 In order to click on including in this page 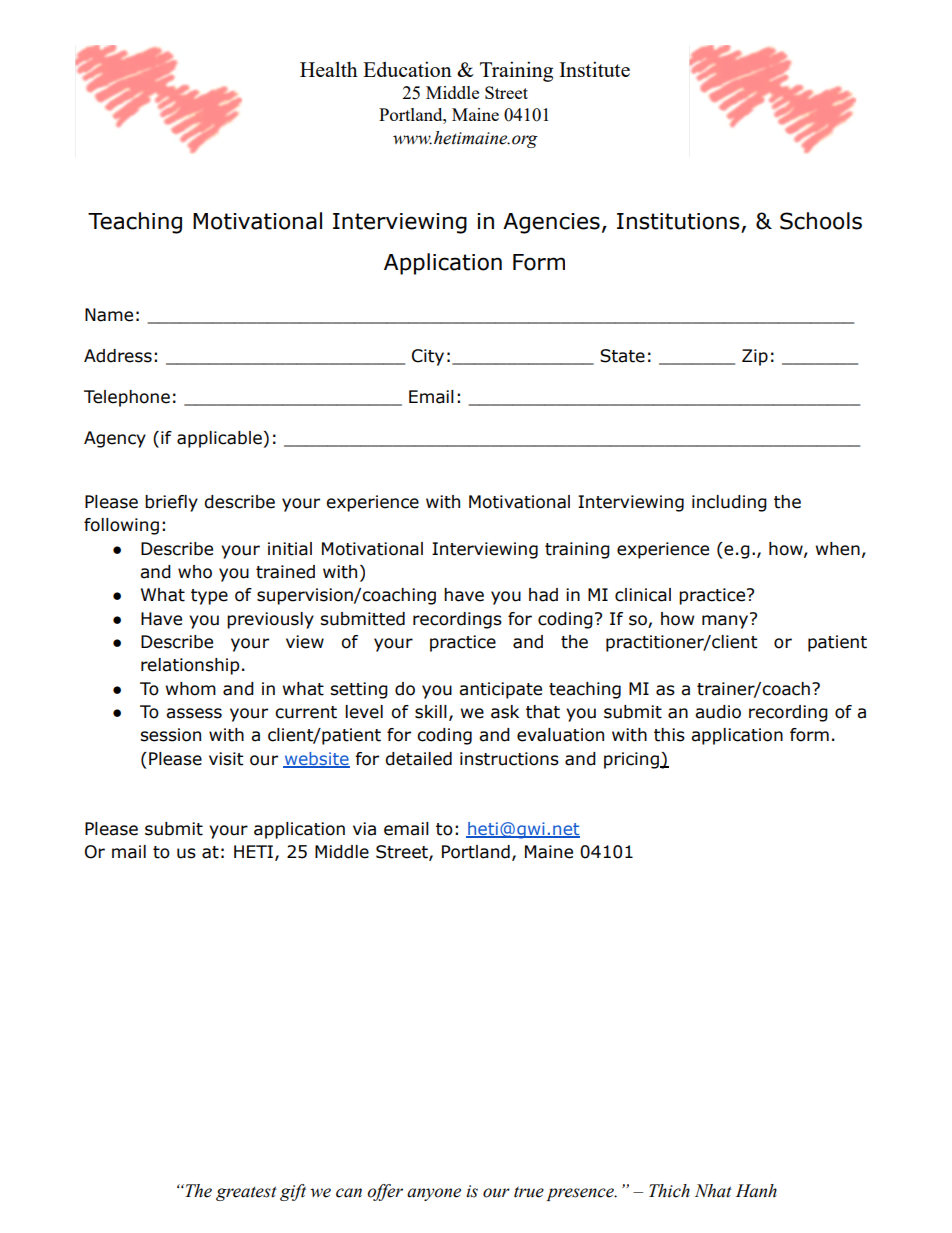, I will do `click(729, 503)`.
